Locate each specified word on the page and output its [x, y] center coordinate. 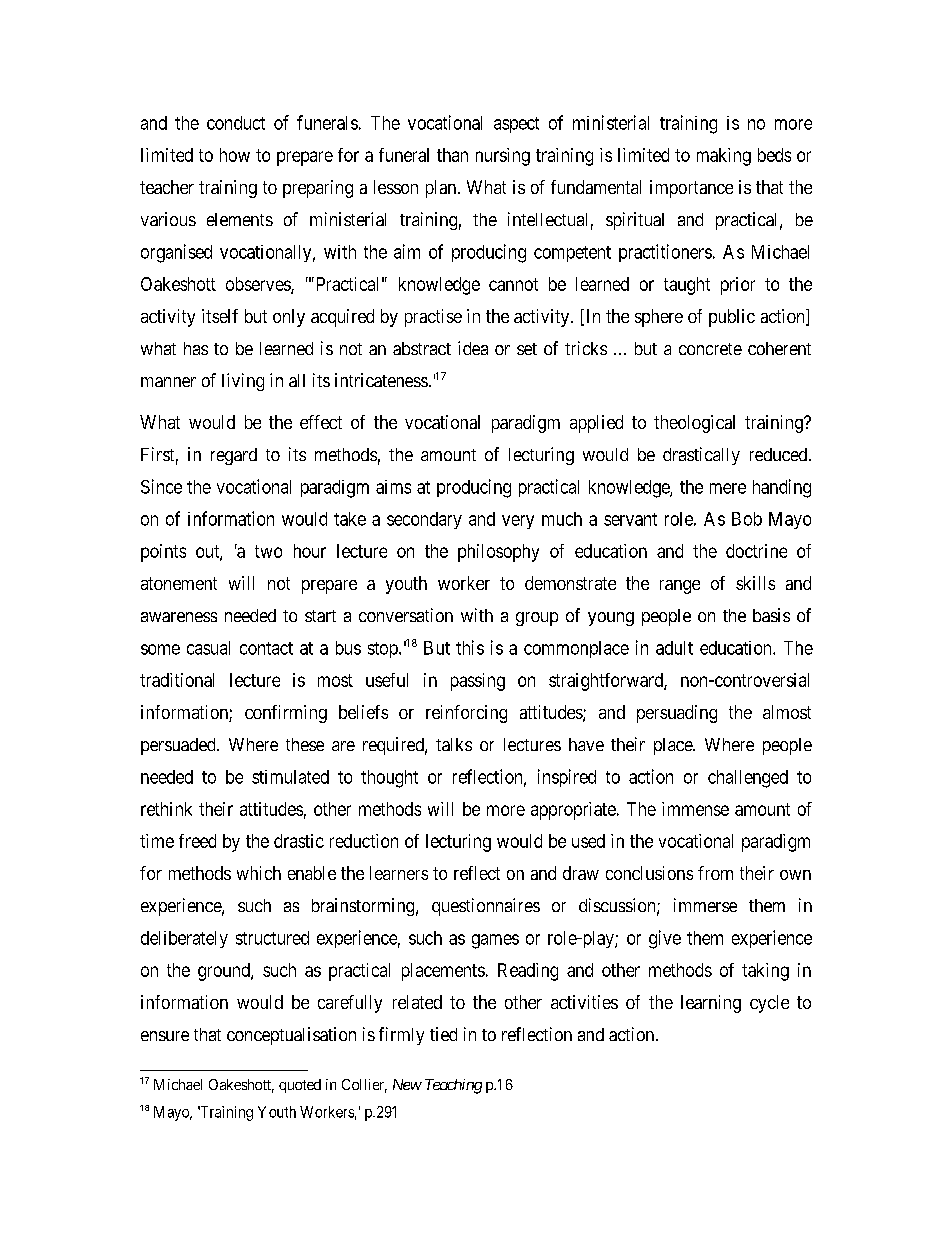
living [243, 382]
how [235, 155]
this [470, 647]
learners [399, 873]
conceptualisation [291, 1036]
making [724, 157]
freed [197, 841]
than [452, 155]
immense [695, 809]
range [680, 587]
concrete [710, 349]
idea [473, 348]
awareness [179, 617]
